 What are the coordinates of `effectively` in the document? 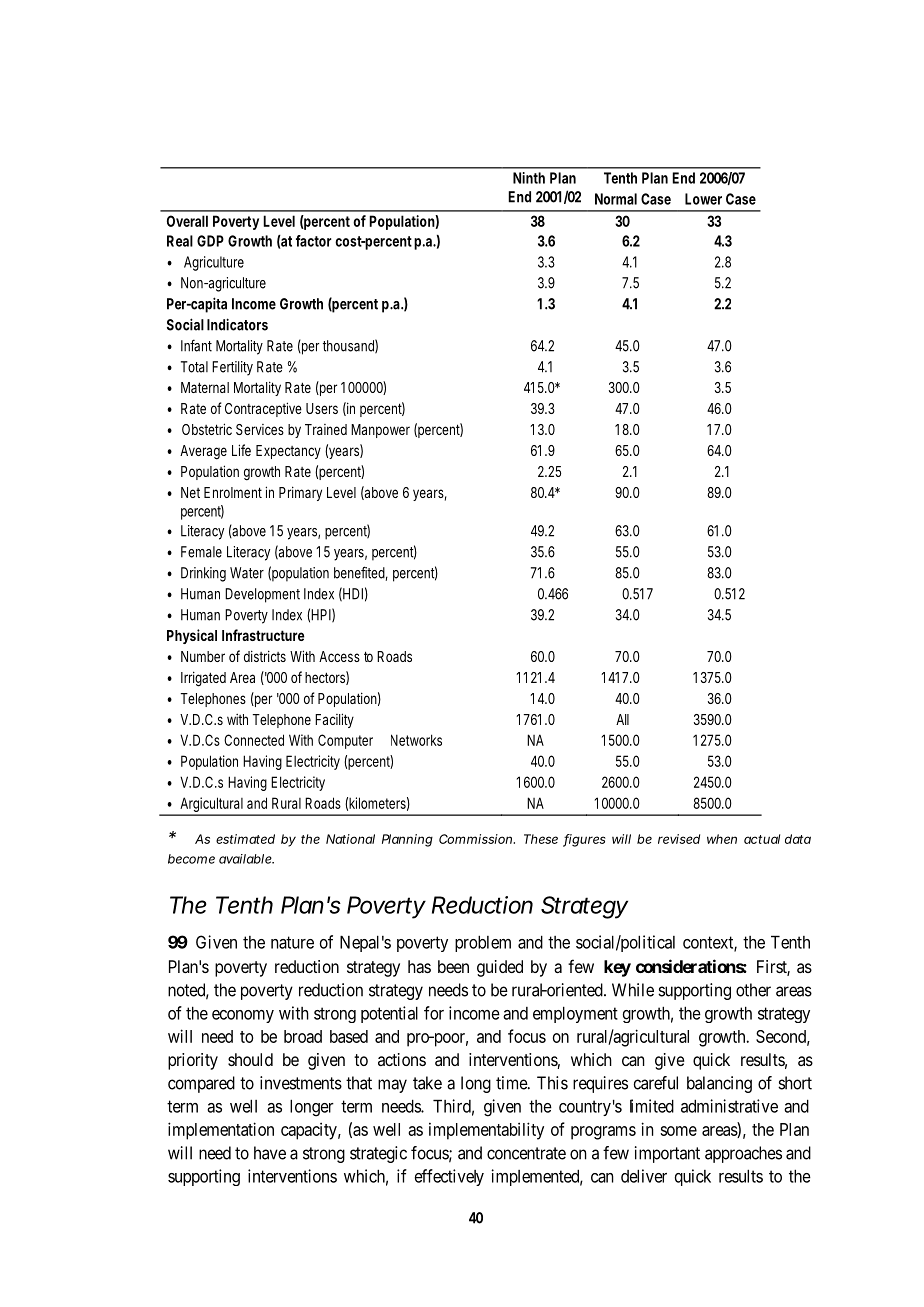 It's located at (449, 1177).
